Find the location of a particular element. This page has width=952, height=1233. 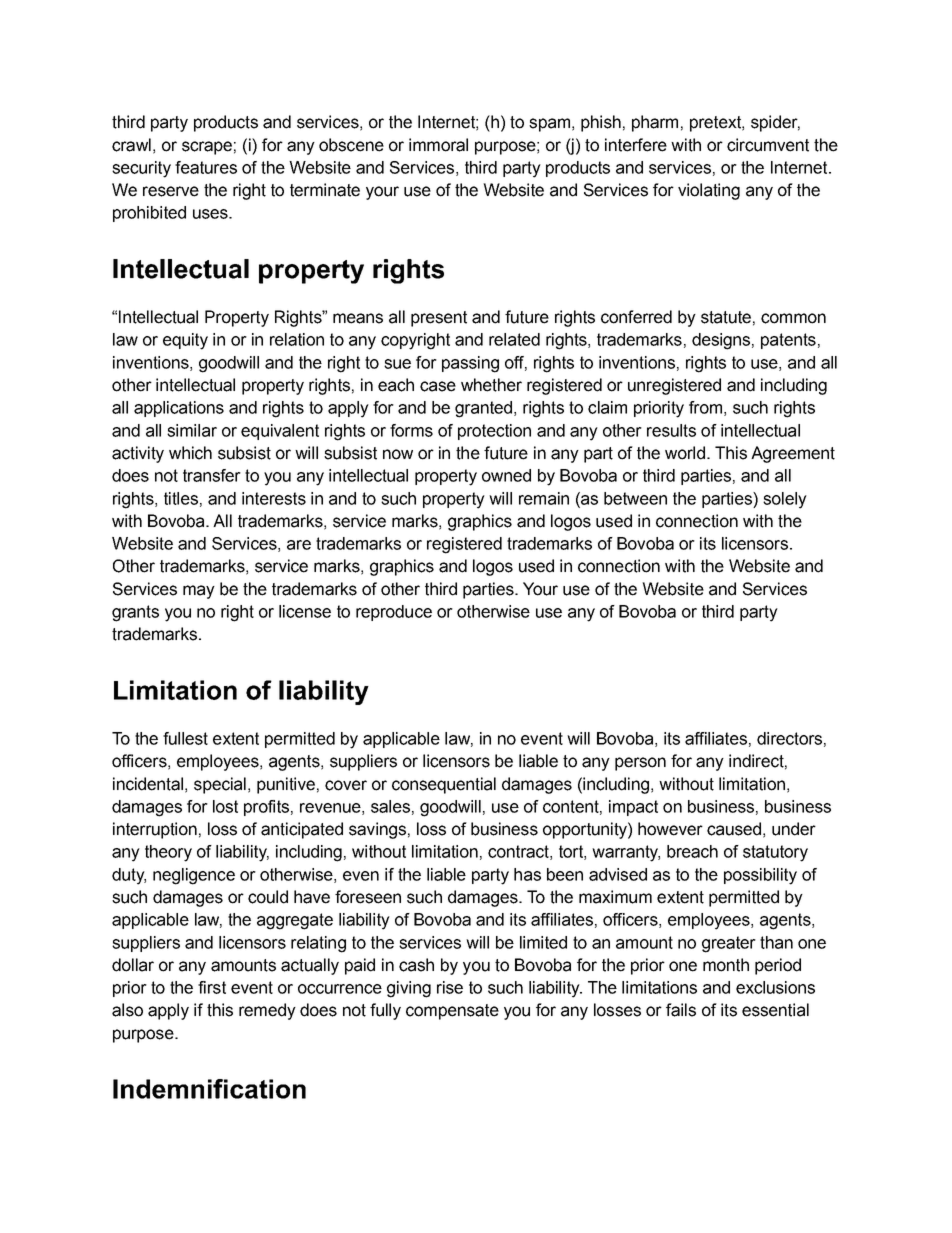

fullest is located at coordinates (185, 738).
